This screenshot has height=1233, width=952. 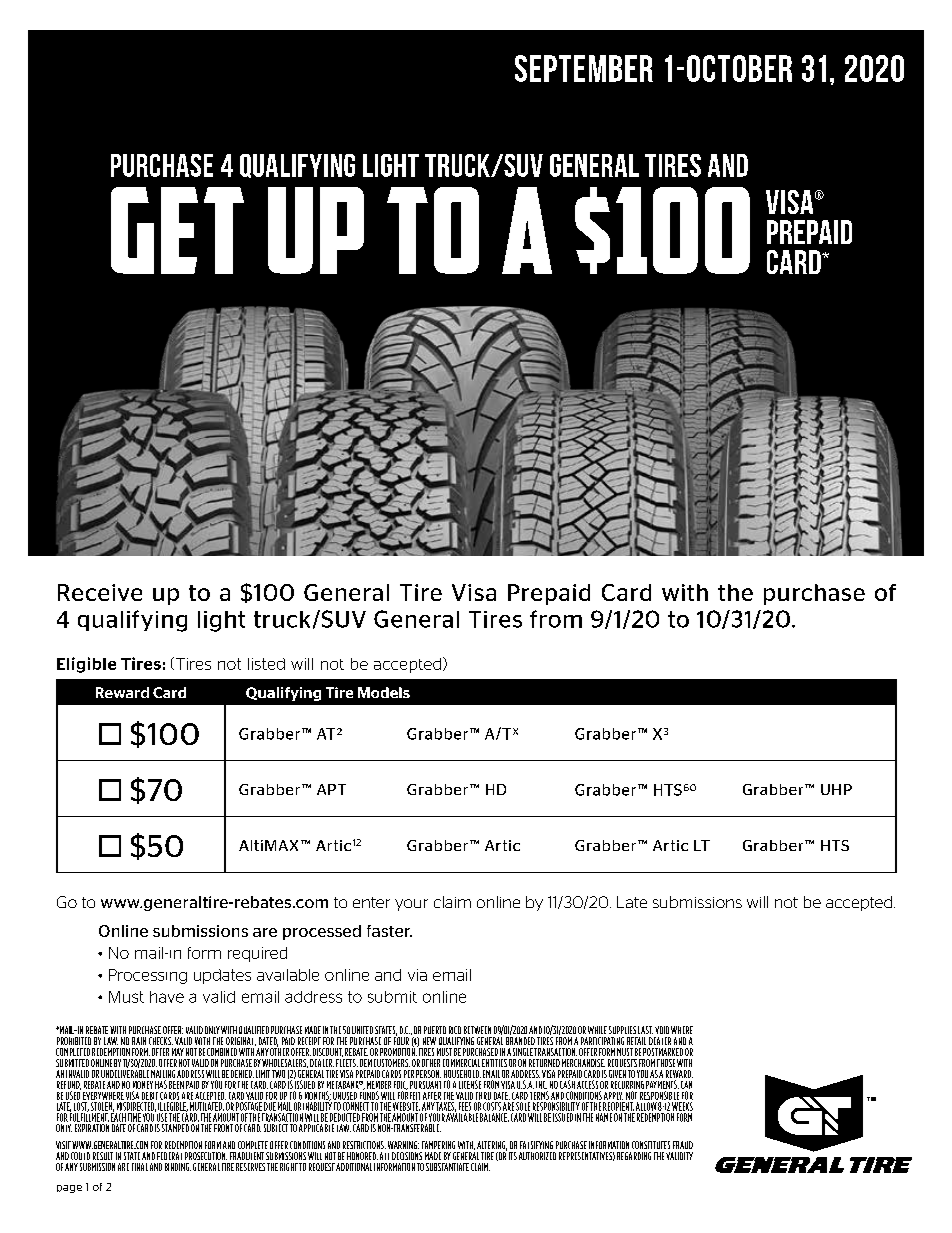 I want to click on listed, so click(x=266, y=664).
